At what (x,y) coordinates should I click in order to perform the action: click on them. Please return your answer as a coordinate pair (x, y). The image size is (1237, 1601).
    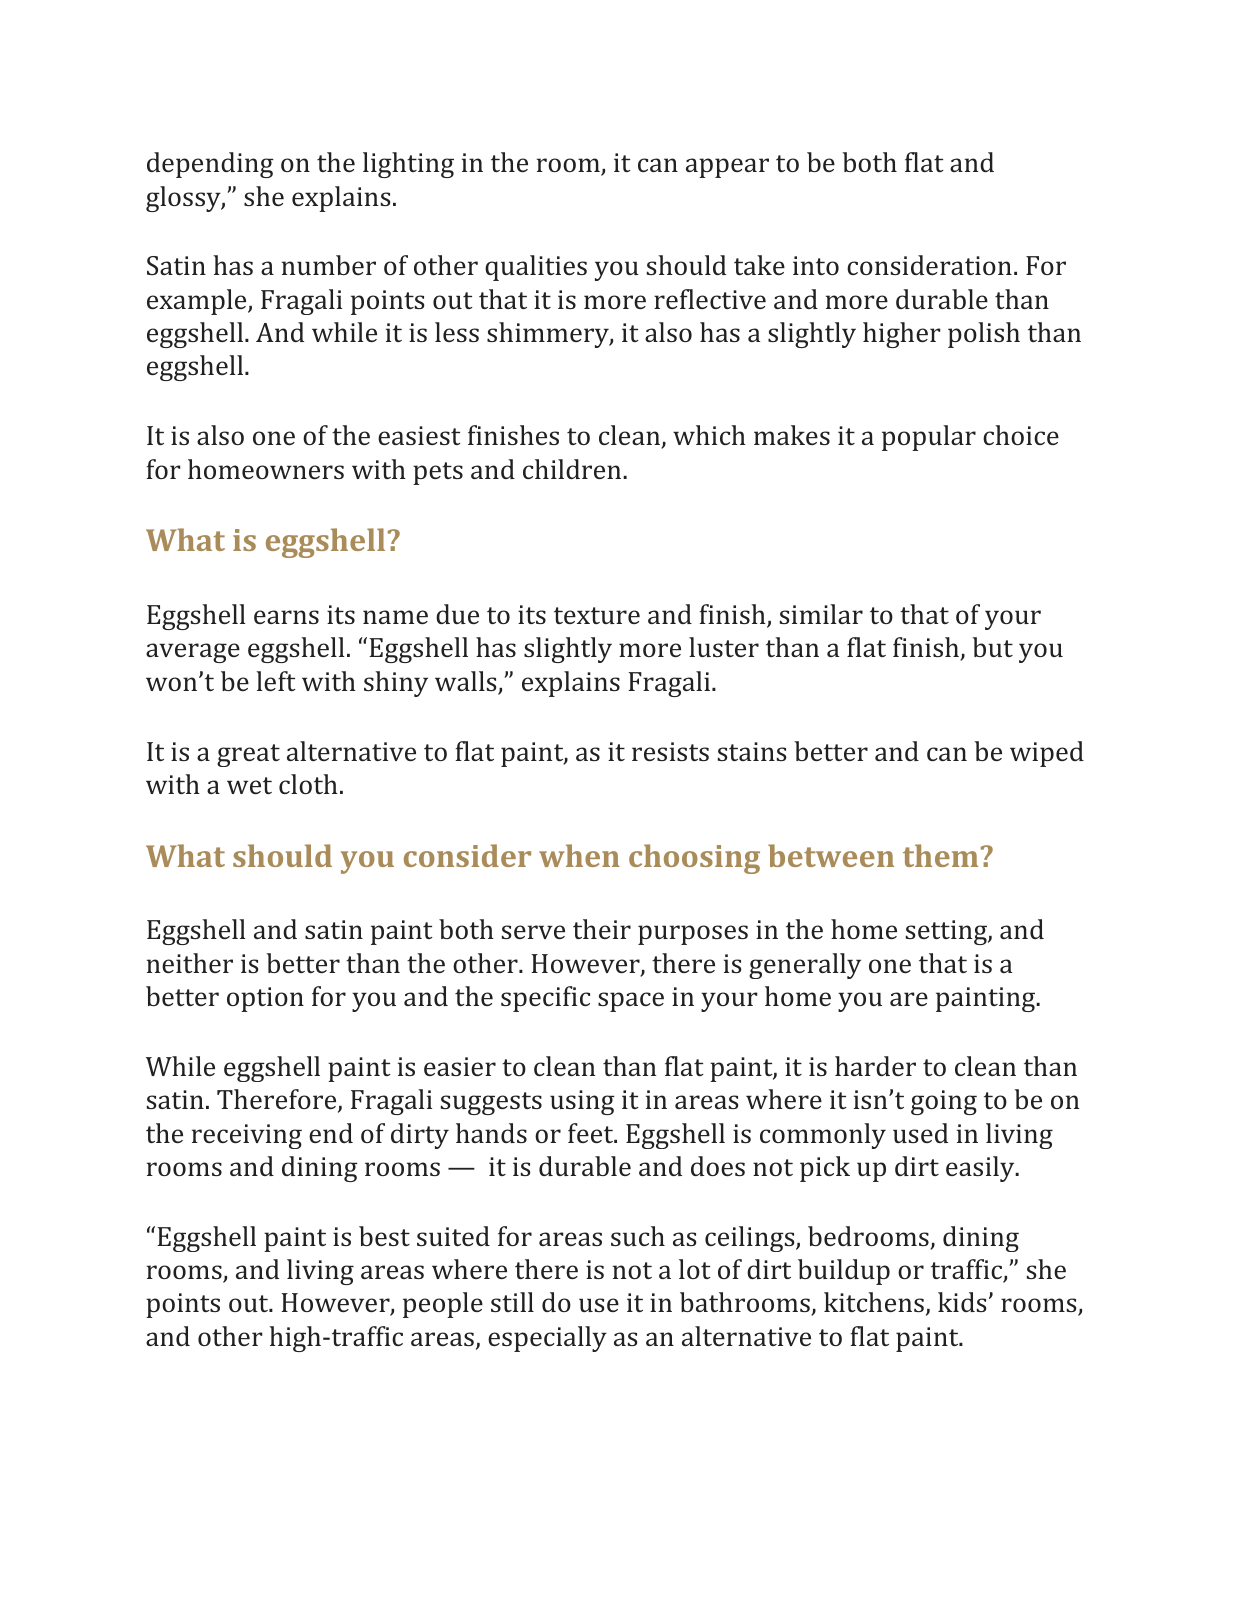
    Looking at the image, I should click on (940, 855).
